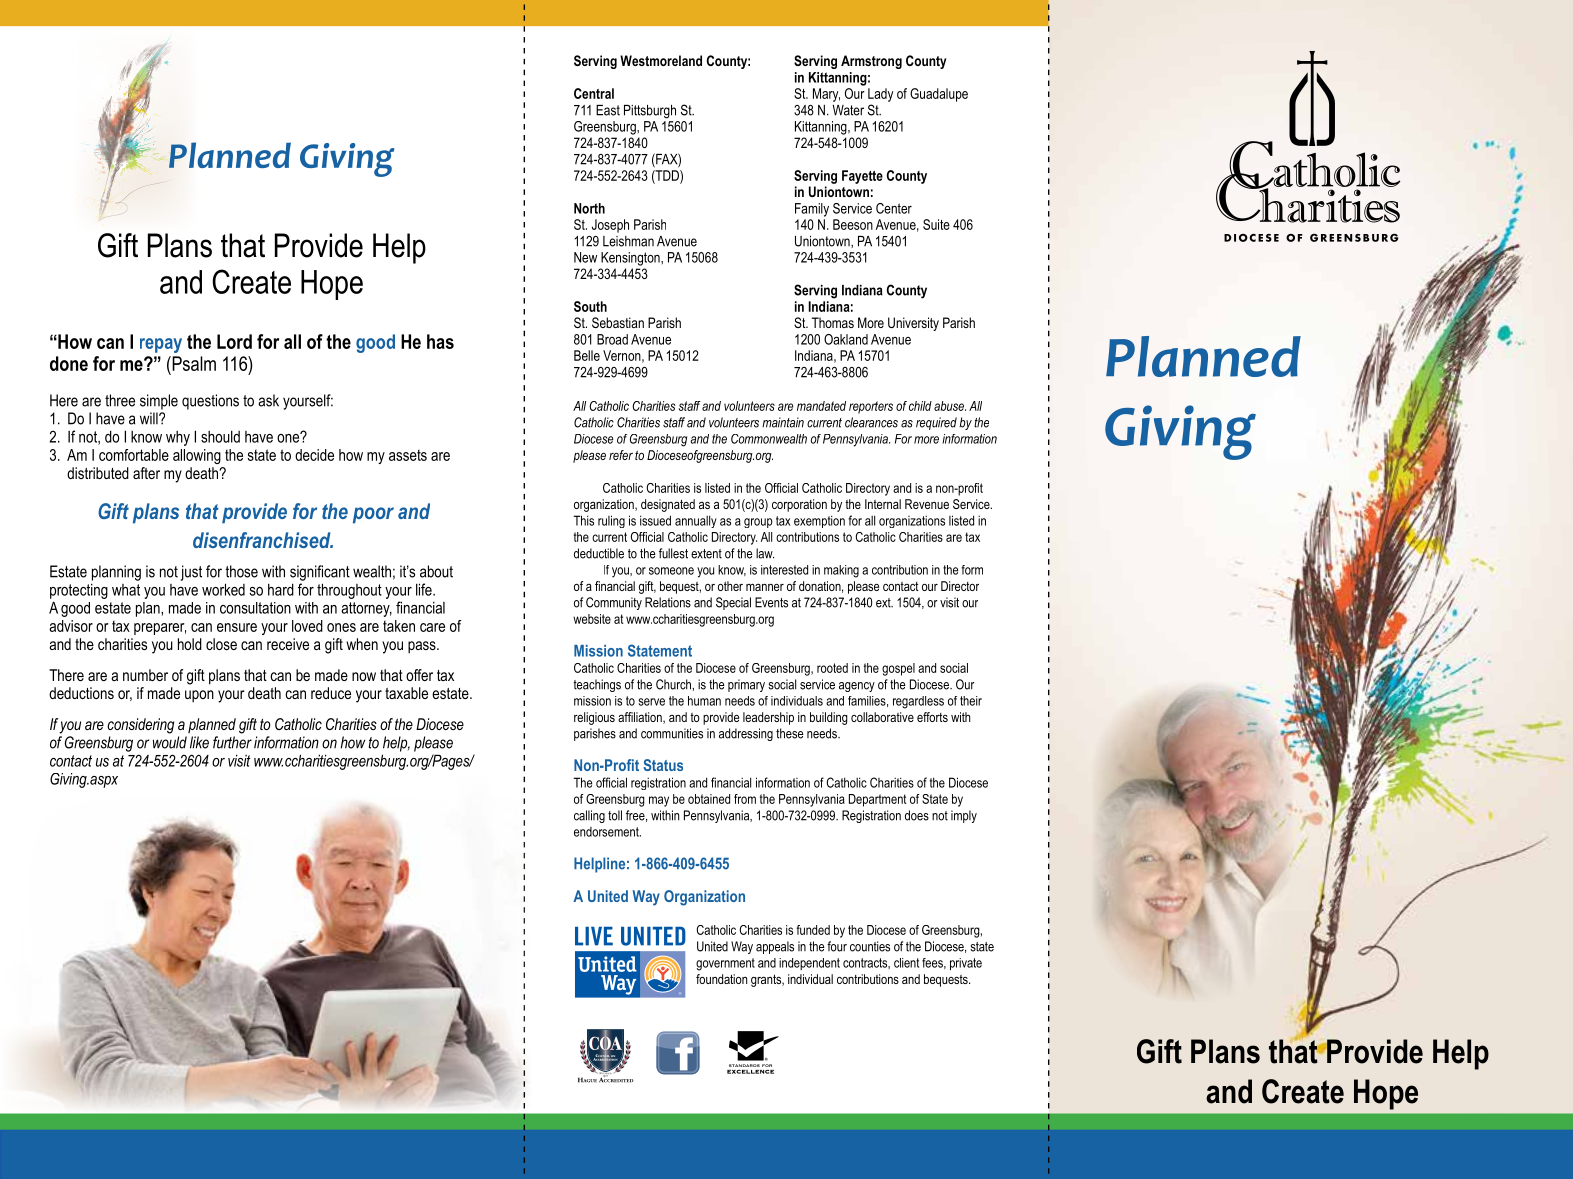 The image size is (1573, 1179). What do you see at coordinates (587, 355) in the screenshot?
I see `Belle` at bounding box center [587, 355].
